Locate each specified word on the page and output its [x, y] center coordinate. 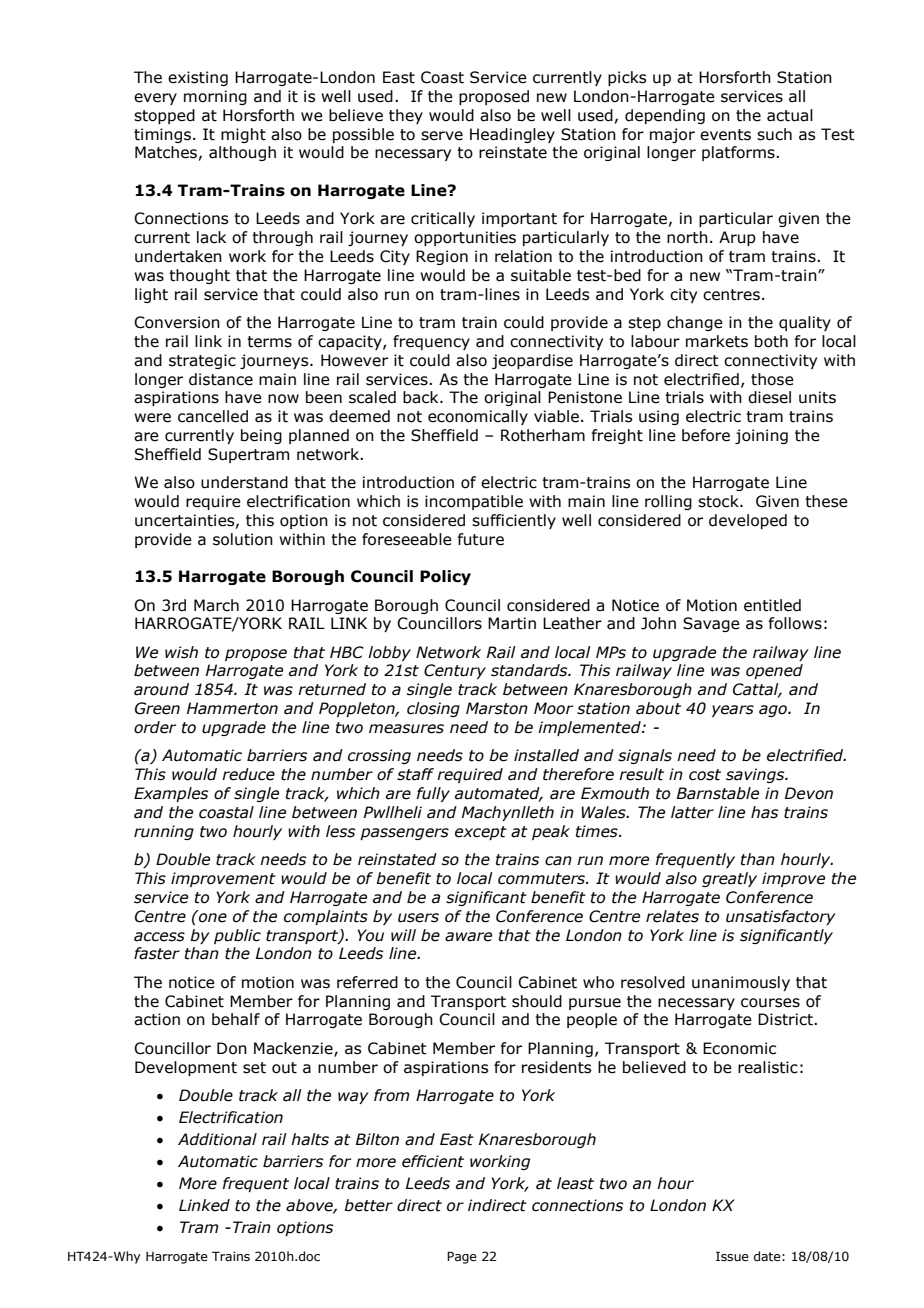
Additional [217, 1139]
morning [215, 97]
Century [455, 671]
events [725, 135]
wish [181, 652]
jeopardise [532, 361]
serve [442, 136]
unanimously [741, 983]
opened [774, 671]
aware [468, 937]
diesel [769, 397]
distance [221, 379]
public [237, 936]
